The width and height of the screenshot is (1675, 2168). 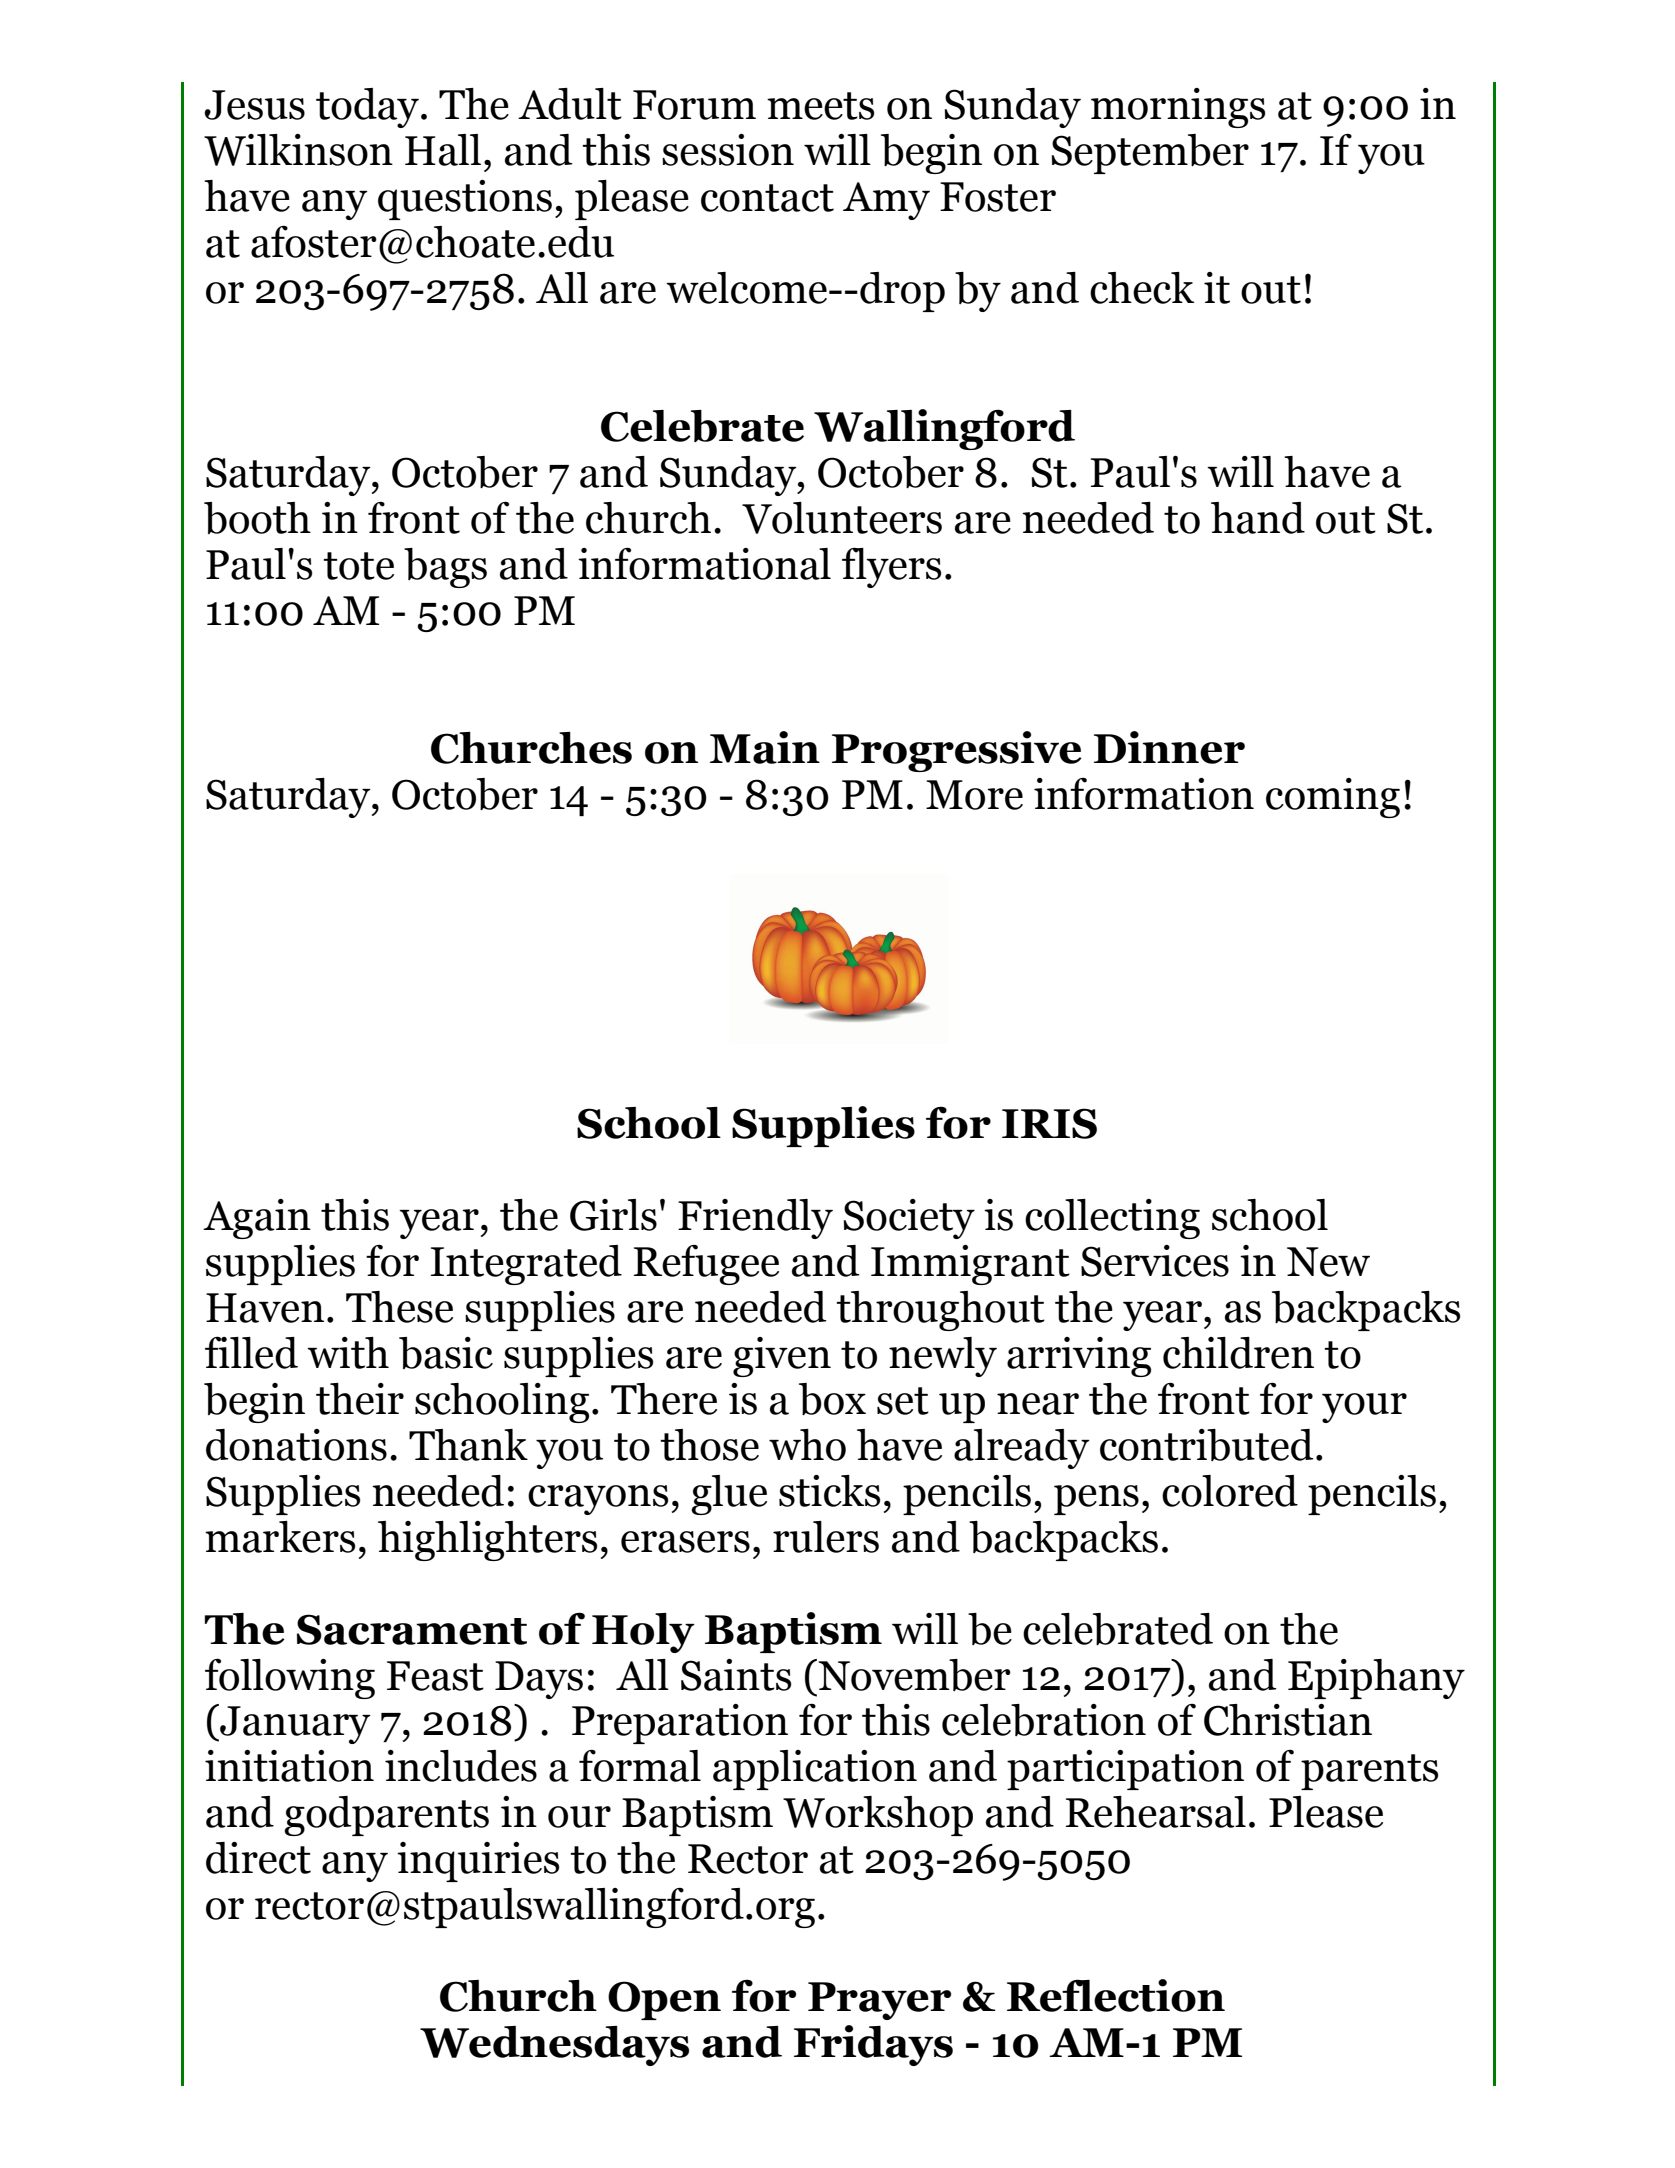 What do you see at coordinates (358, 566) in the screenshot?
I see `tote` at bounding box center [358, 566].
